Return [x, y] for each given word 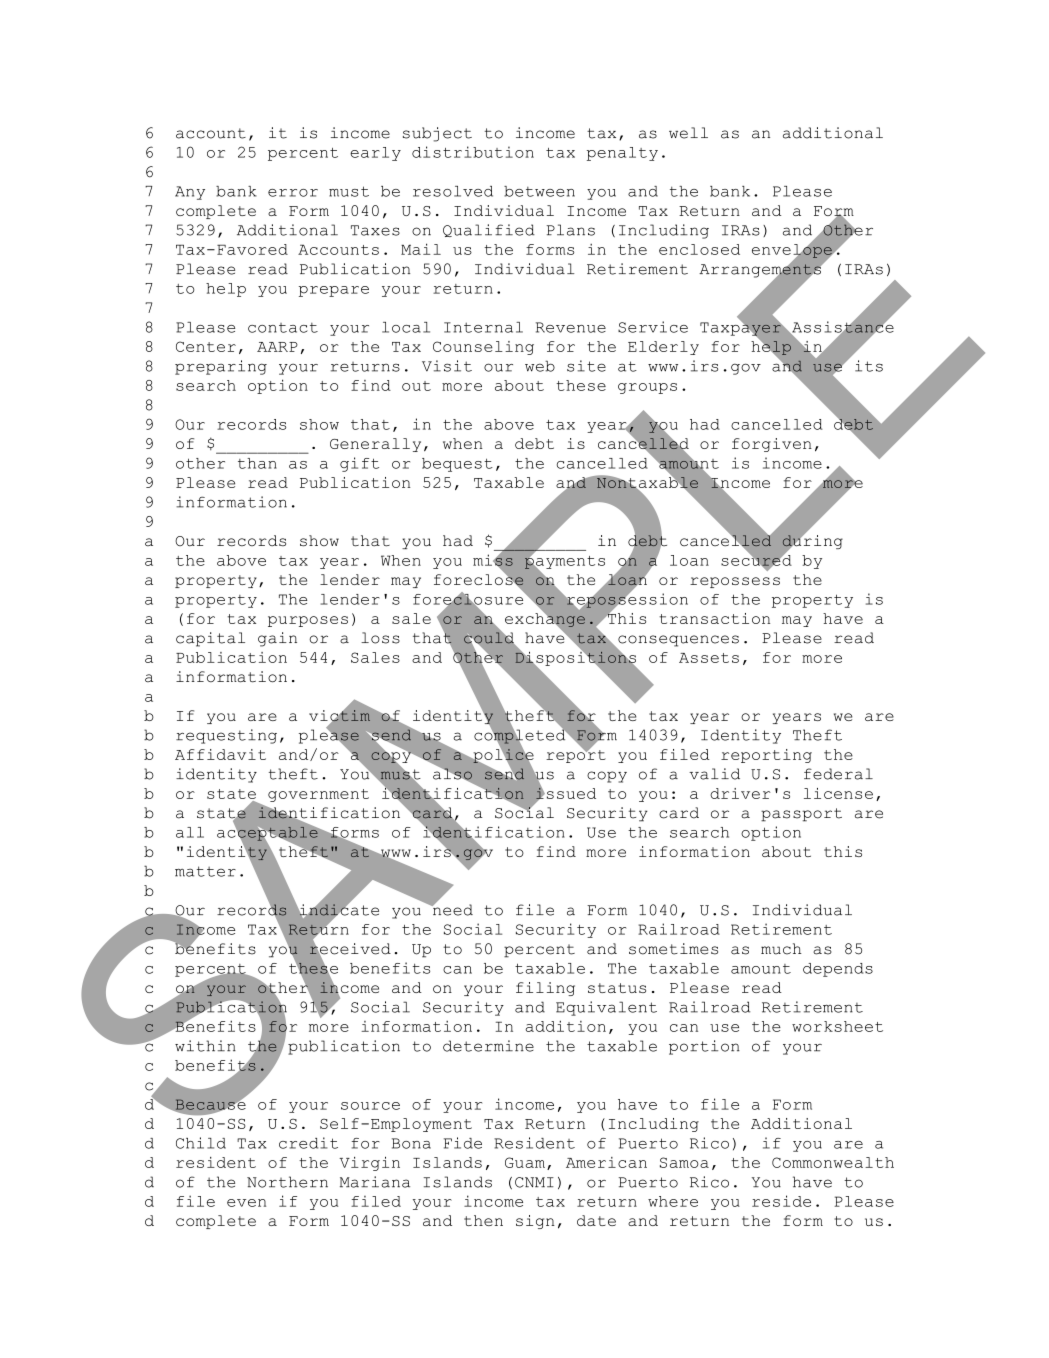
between [539, 191]
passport [801, 815]
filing [545, 989]
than [257, 463]
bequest [457, 465]
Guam [525, 1162]
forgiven [772, 445]
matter [205, 871]
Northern [287, 1182]
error [293, 193]
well [688, 133]
